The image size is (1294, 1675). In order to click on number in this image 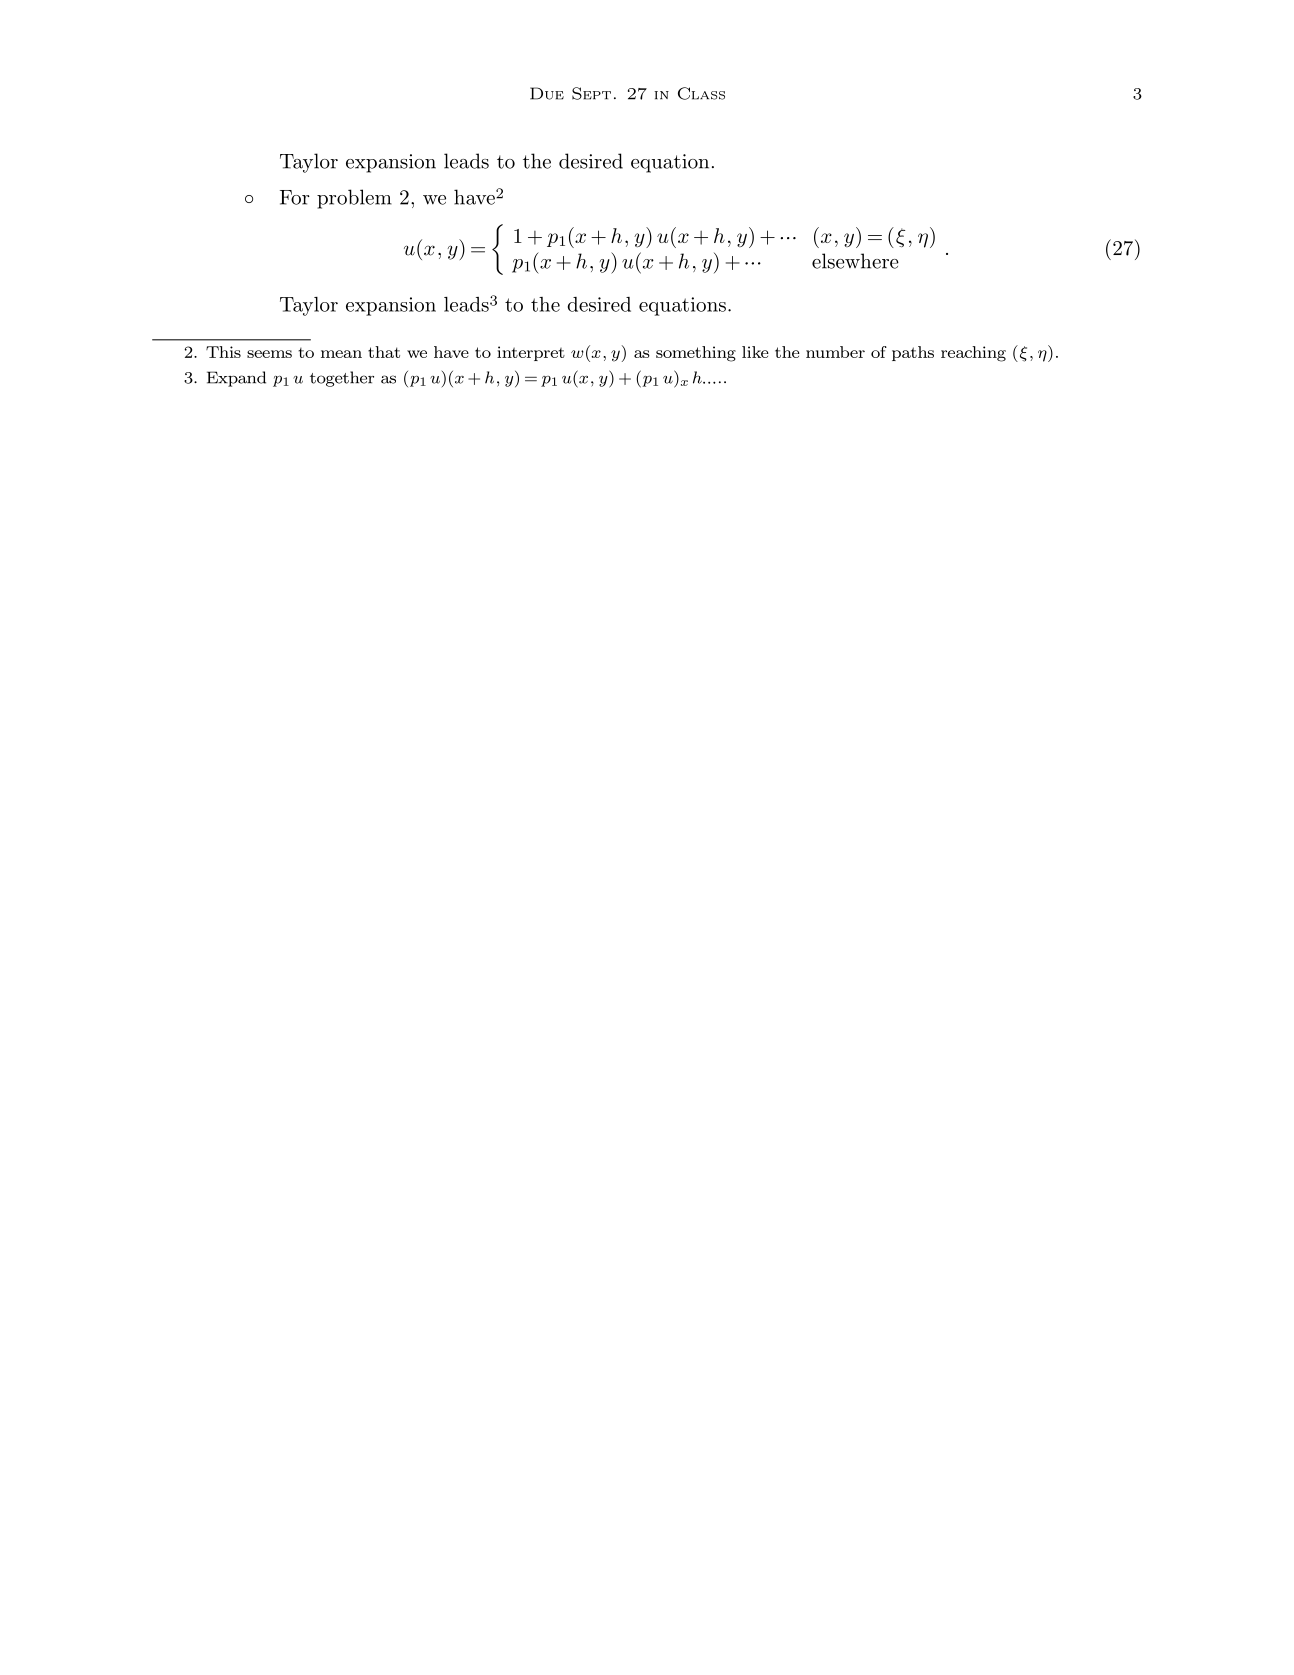, I will do `click(835, 352)`.
